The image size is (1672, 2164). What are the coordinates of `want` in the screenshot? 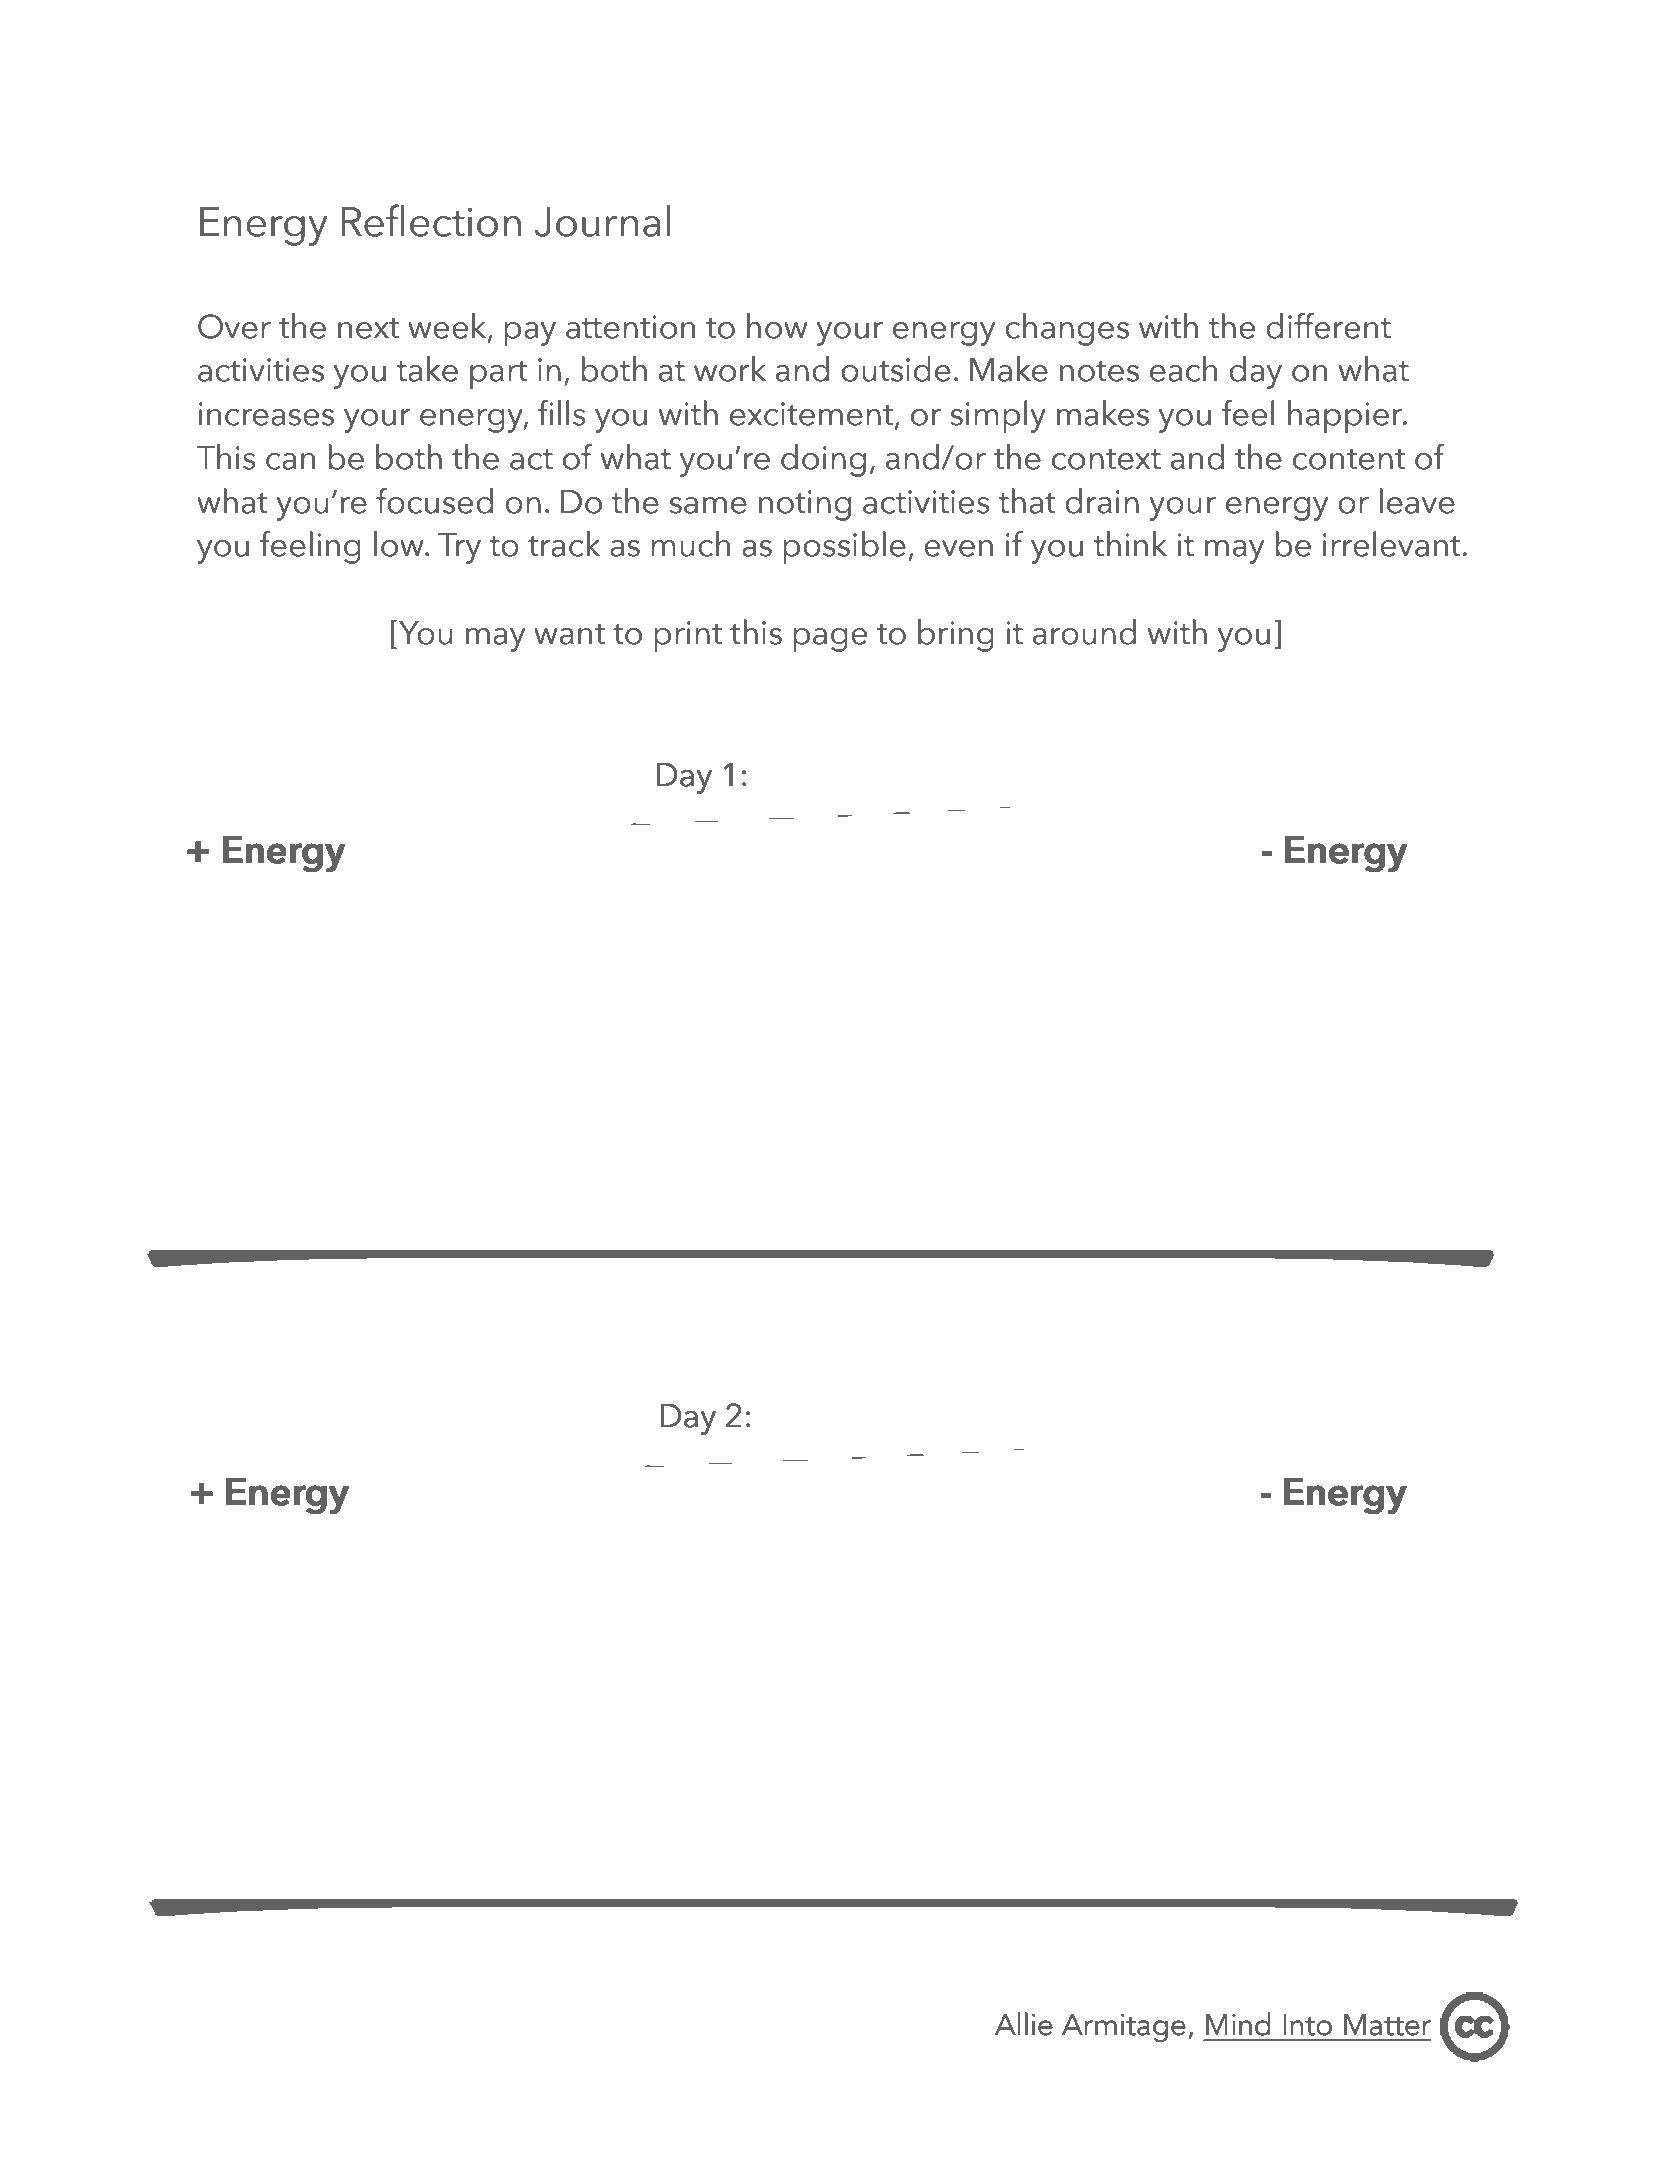 It's located at (569, 634).
